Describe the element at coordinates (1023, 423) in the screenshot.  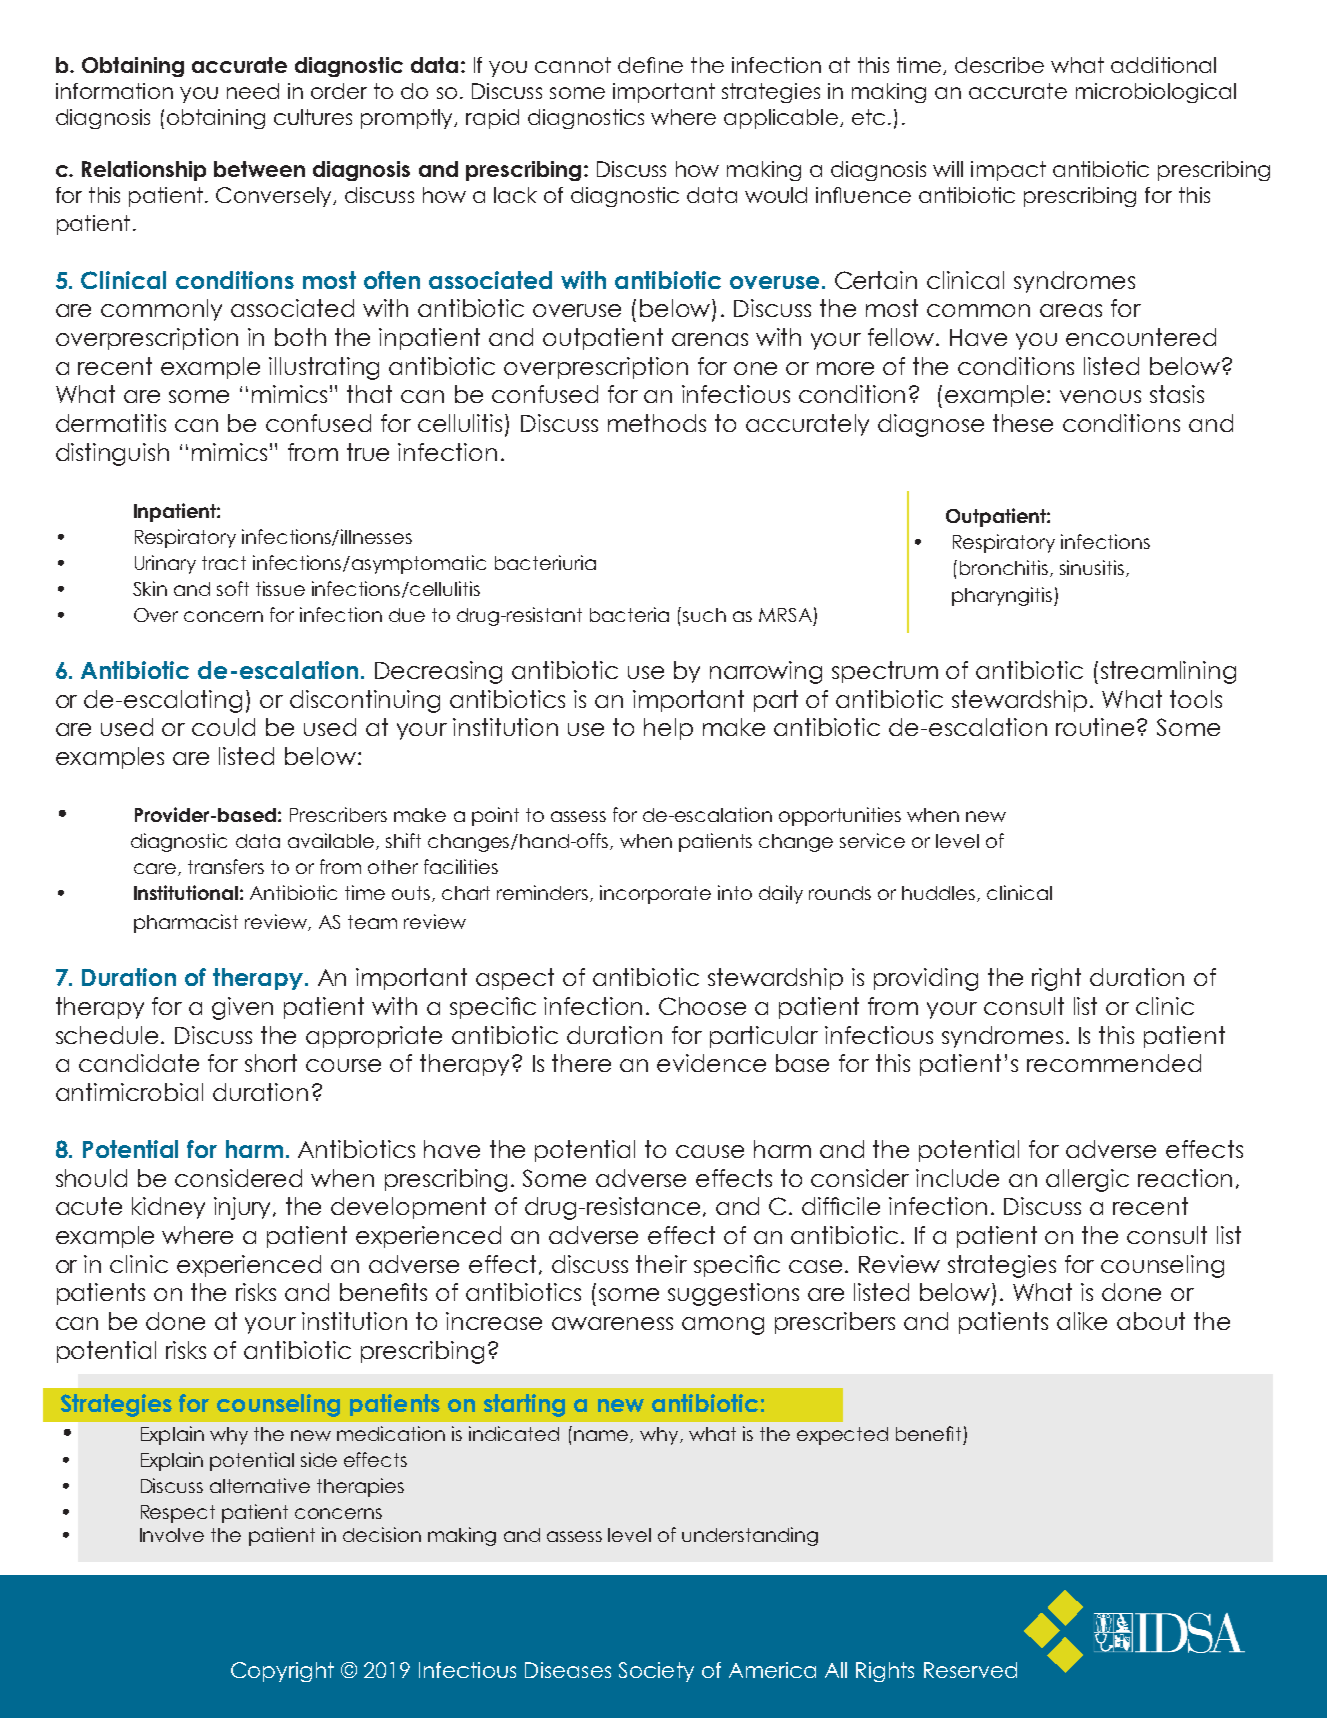
I see `these` at that location.
